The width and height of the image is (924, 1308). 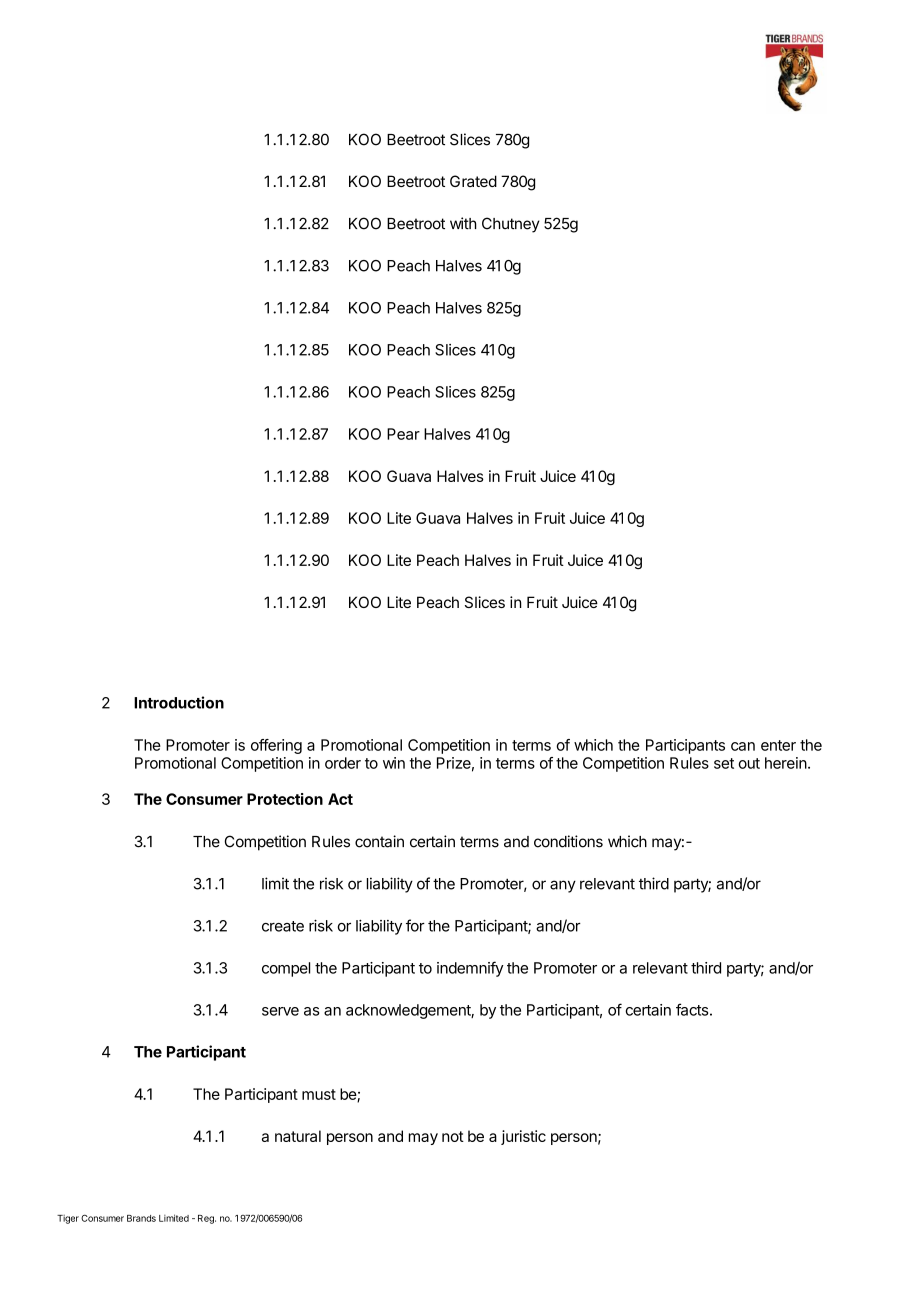 I want to click on Introduction, so click(x=179, y=702).
